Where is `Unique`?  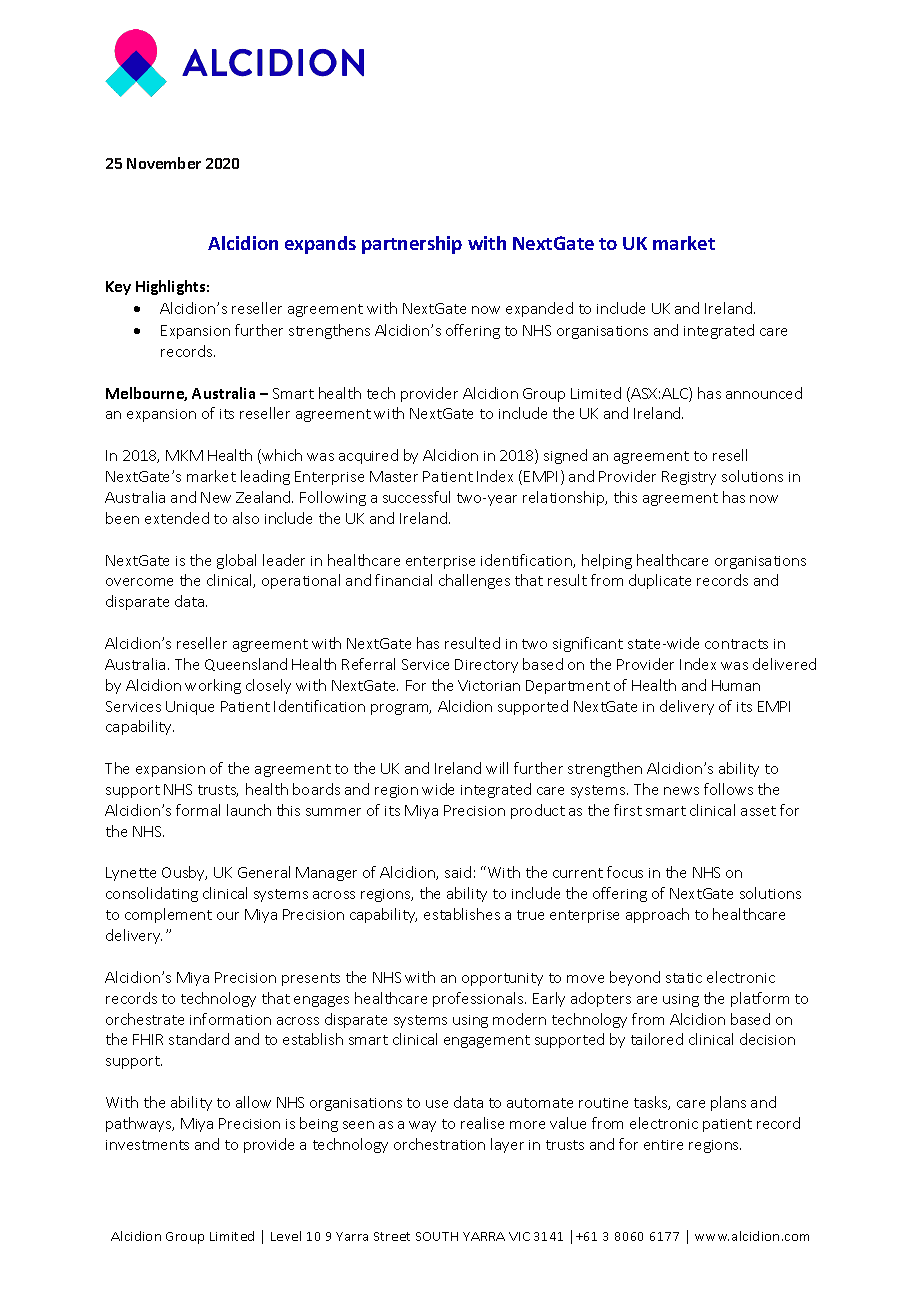
Unique is located at coordinates (190, 708).
